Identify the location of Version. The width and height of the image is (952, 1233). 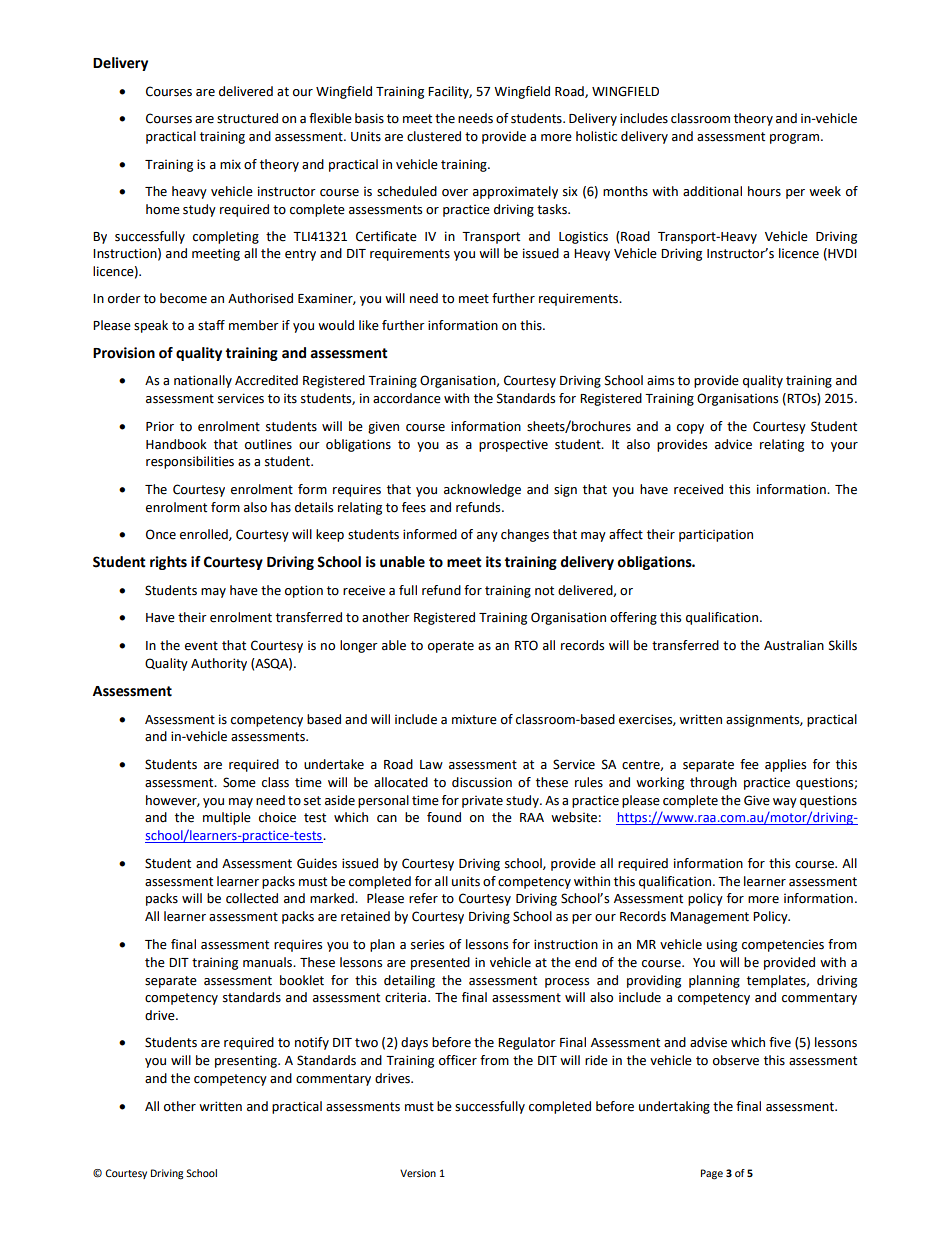
(418, 1173).
